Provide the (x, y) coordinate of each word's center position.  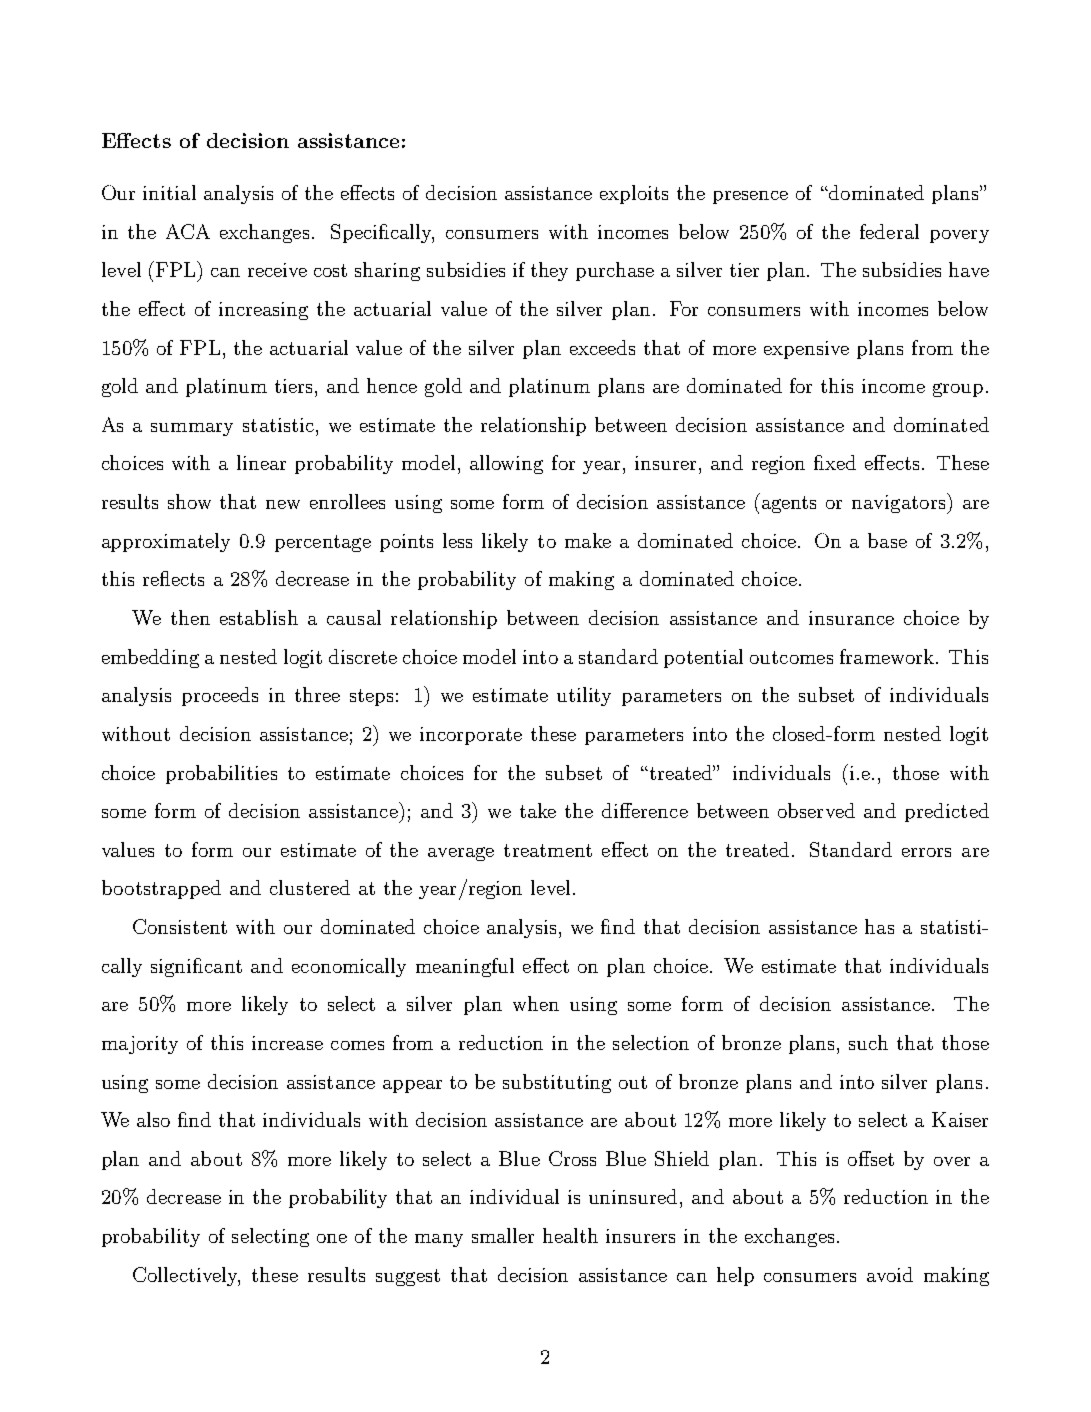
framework (887, 656)
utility (584, 696)
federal (889, 231)
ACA (188, 231)
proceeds (220, 696)
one (332, 1238)
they (549, 271)
